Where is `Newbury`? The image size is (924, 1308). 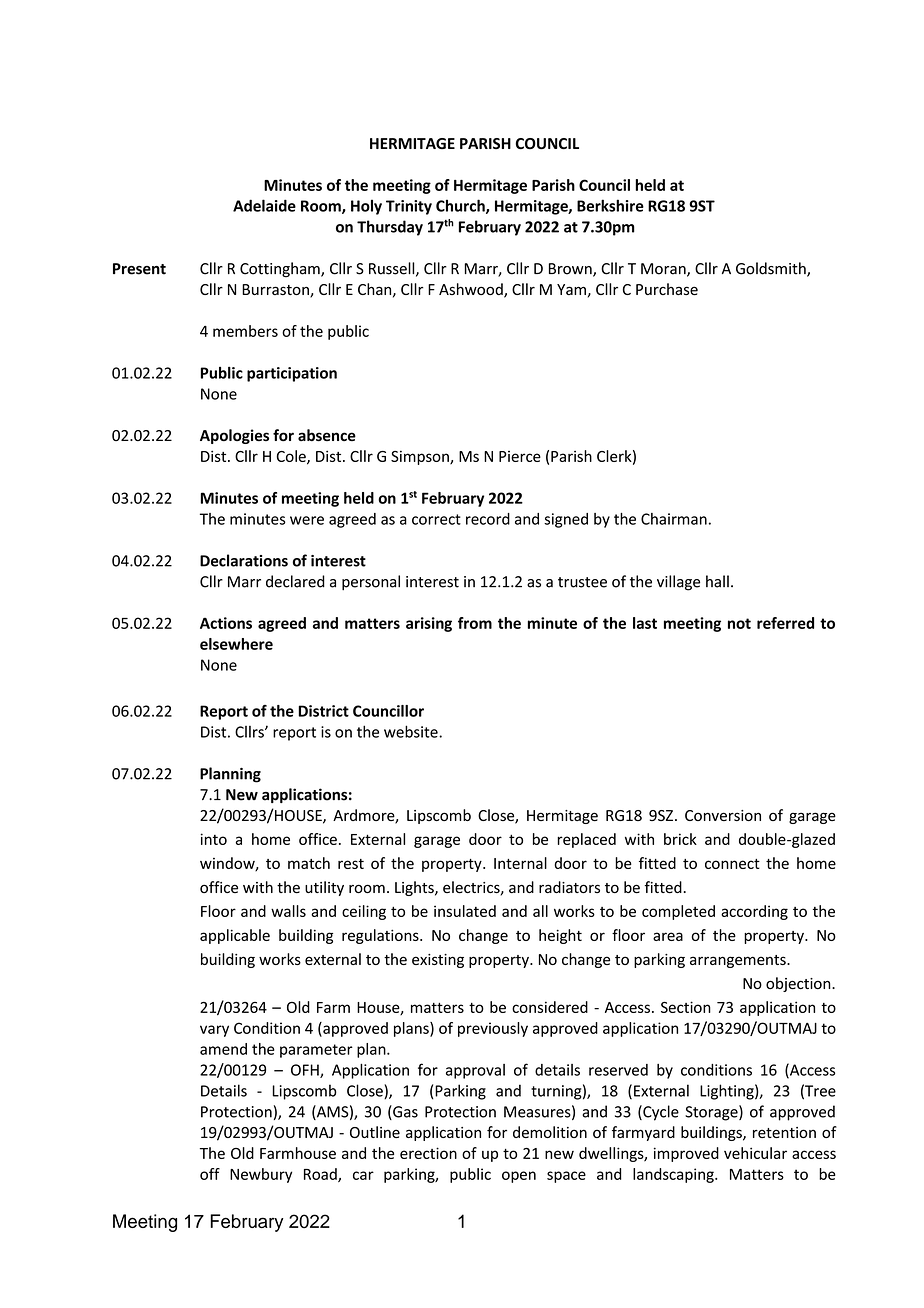
Newbury is located at coordinates (261, 1175).
